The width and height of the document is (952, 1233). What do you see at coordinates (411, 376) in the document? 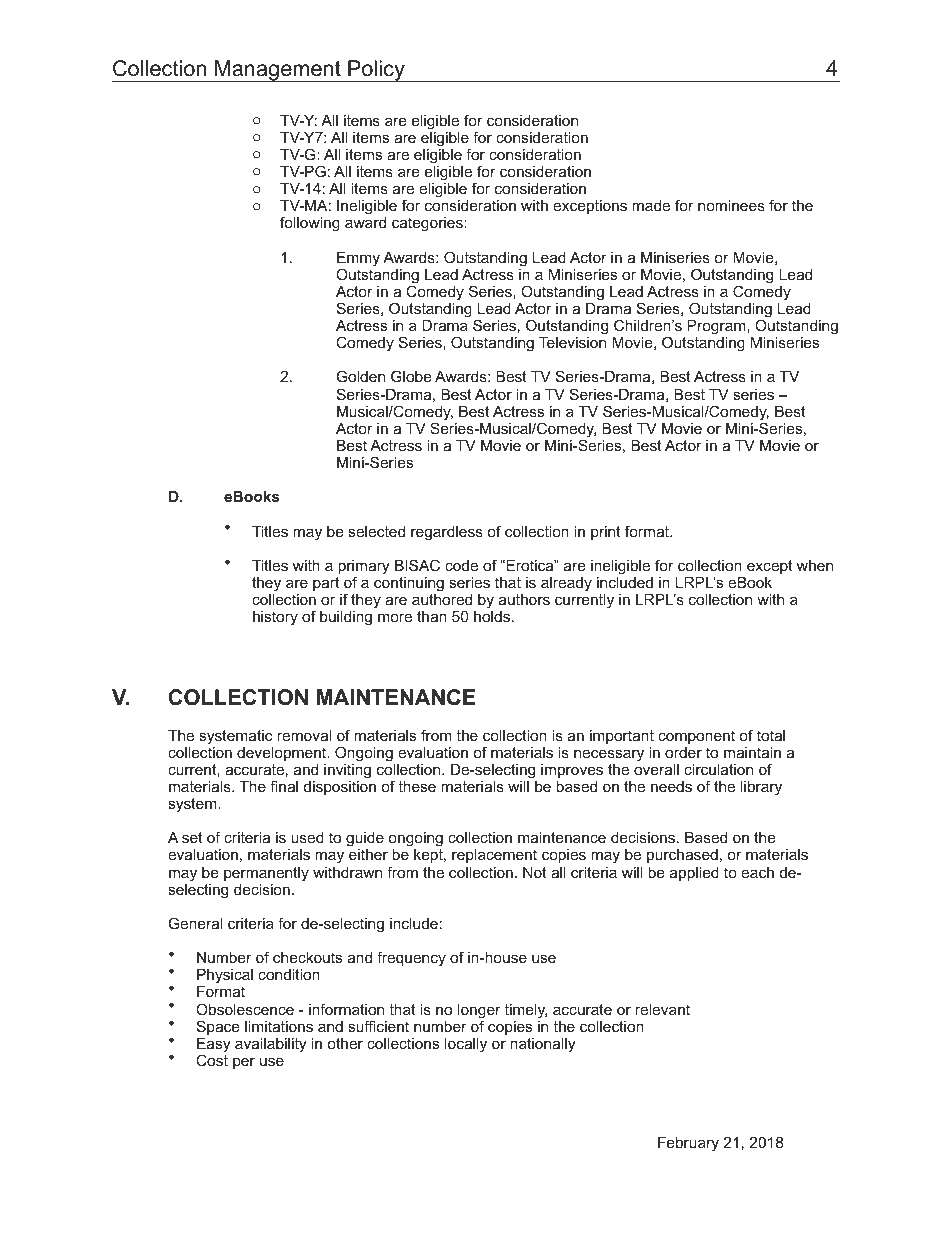
I see `Globe` at bounding box center [411, 376].
